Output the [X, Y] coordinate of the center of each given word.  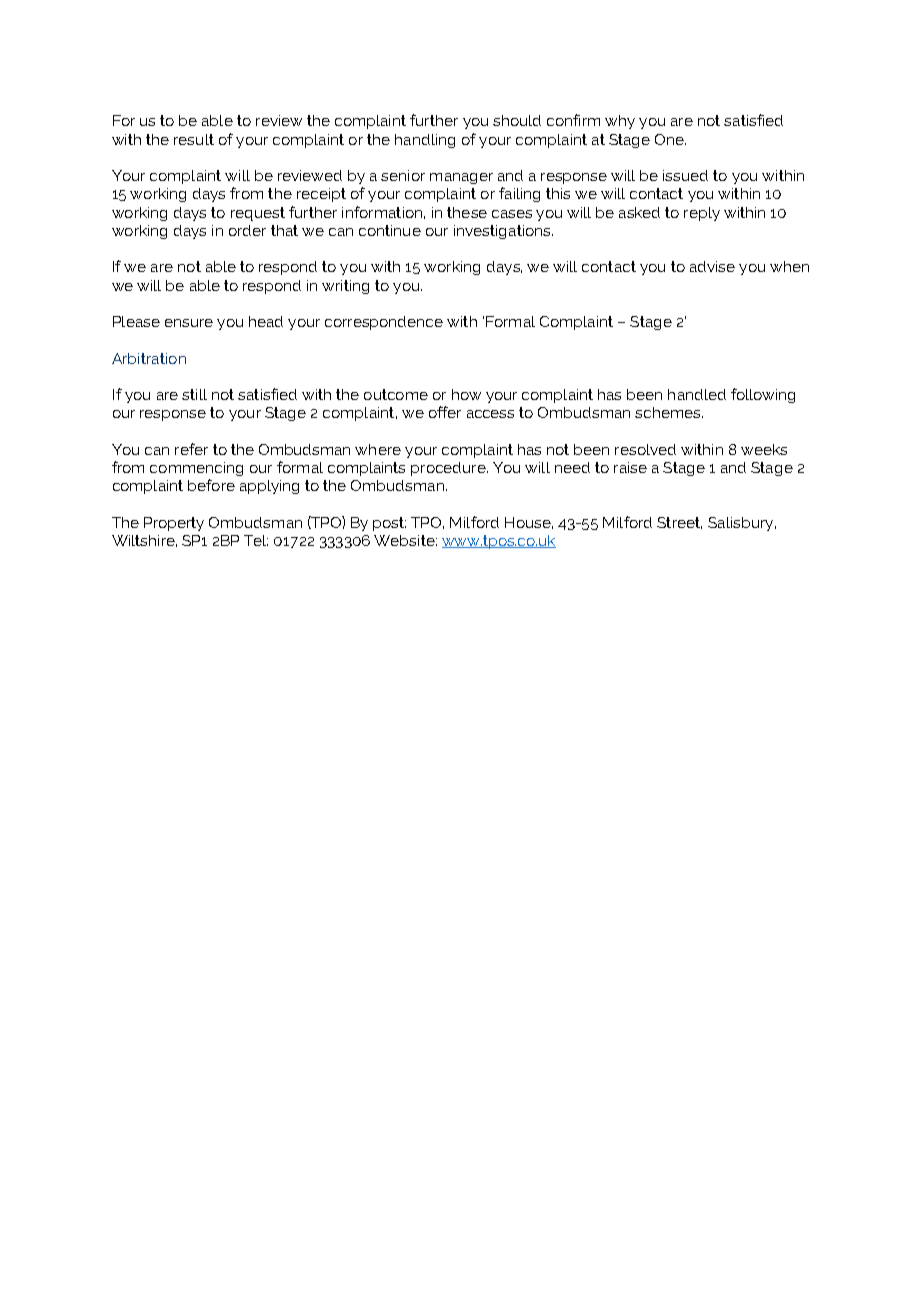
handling [425, 141]
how [466, 394]
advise [712, 266]
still [194, 394]
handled [697, 394]
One [670, 139]
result [194, 139]
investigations [503, 232]
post [389, 524]
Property [174, 524]
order [247, 230]
